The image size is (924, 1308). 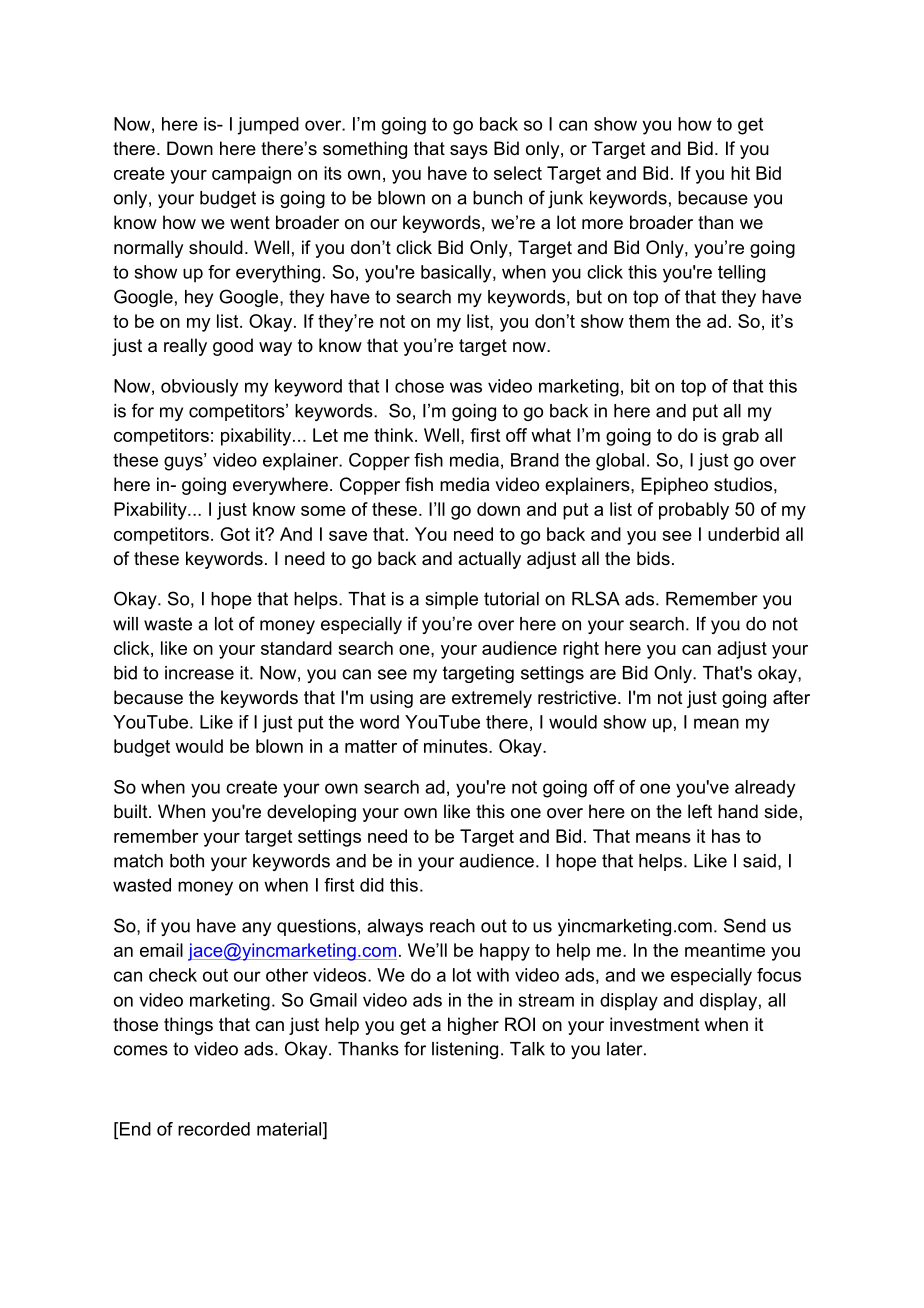 What do you see at coordinates (740, 173) in the image?
I see `hit` at bounding box center [740, 173].
